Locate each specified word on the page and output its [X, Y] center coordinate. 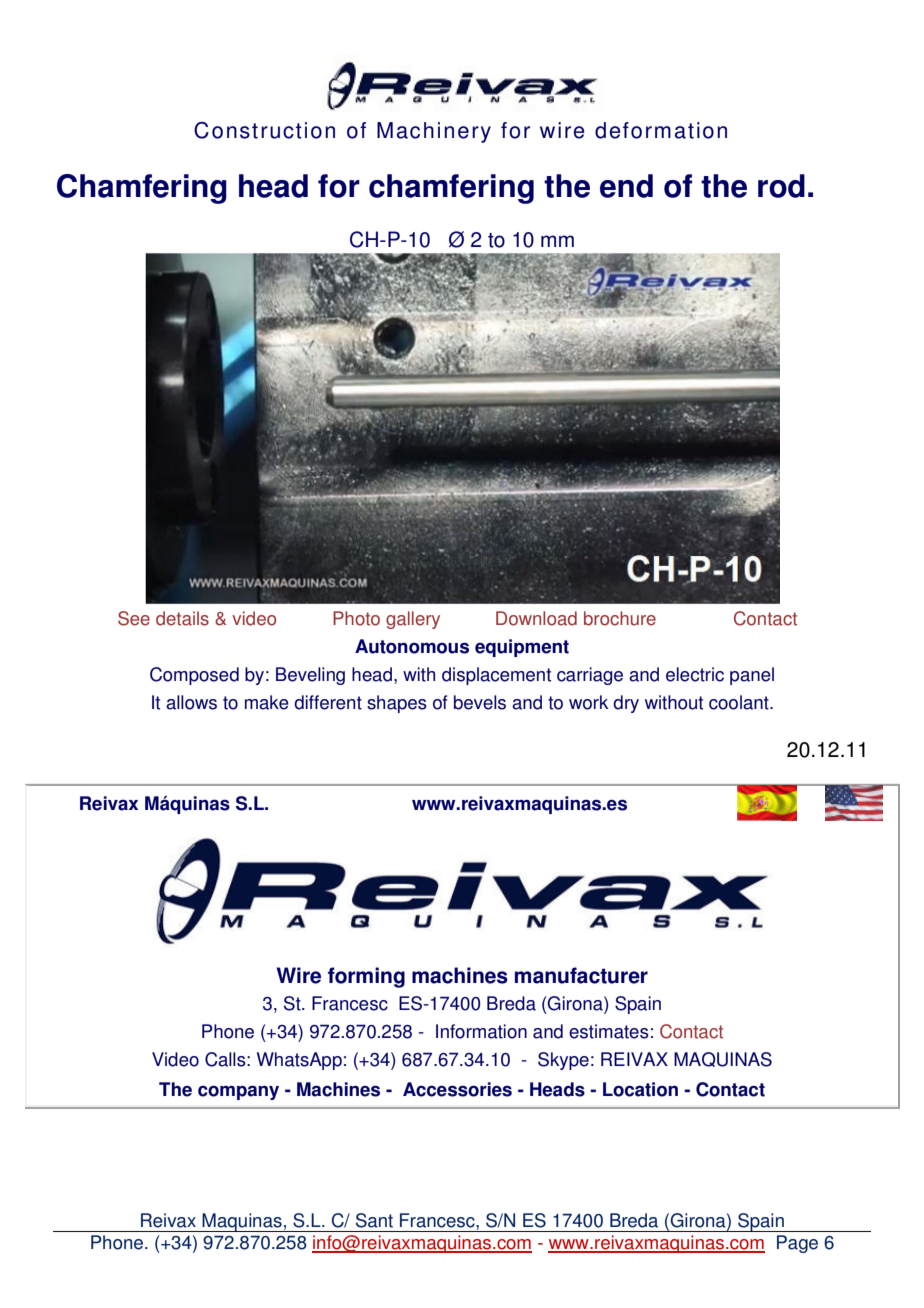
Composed [194, 676]
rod [781, 186]
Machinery [434, 132]
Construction [264, 130]
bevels [480, 702]
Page [797, 1244]
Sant [374, 1220]
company [238, 1092]
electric [695, 674]
